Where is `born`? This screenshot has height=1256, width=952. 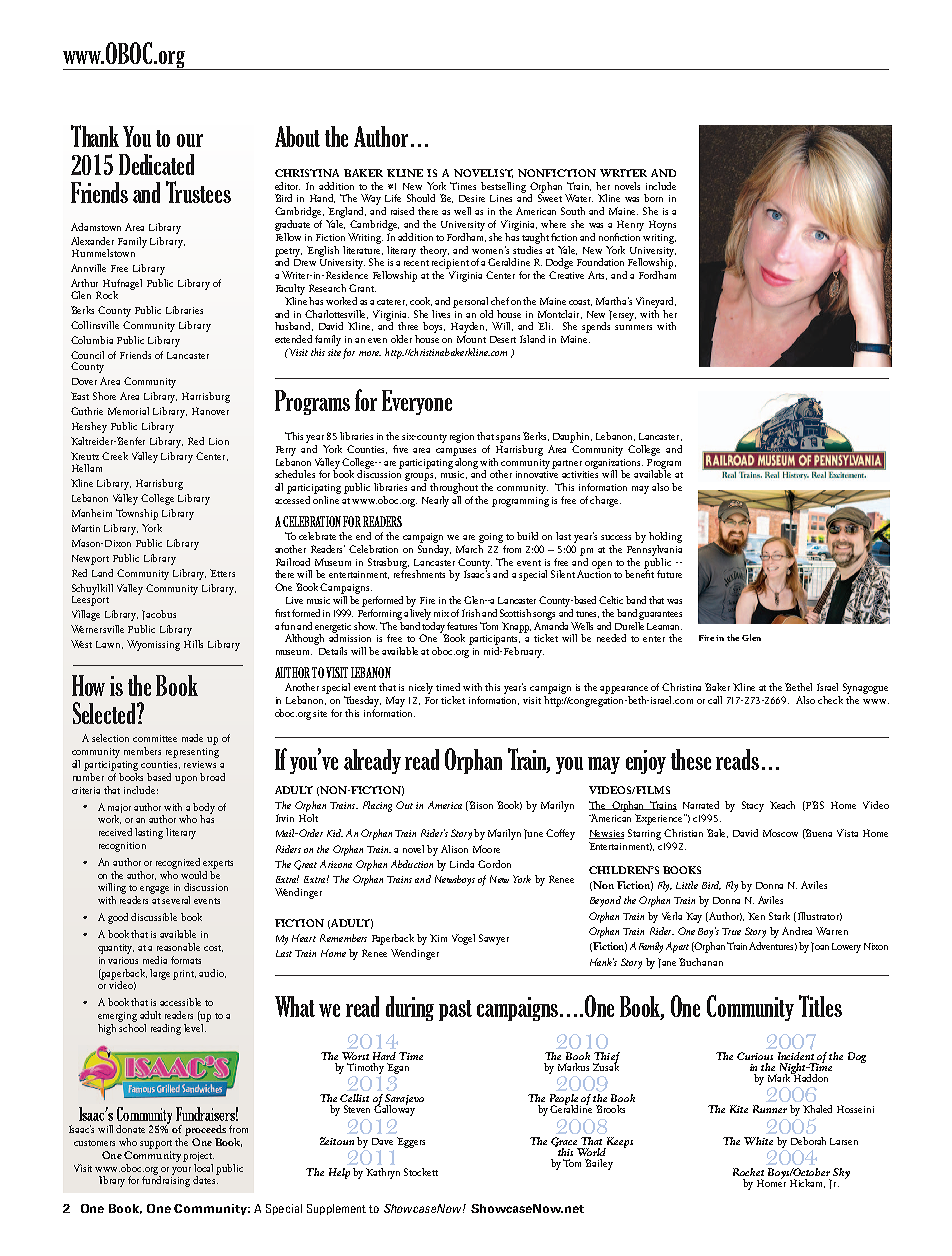 born is located at coordinates (653, 198).
